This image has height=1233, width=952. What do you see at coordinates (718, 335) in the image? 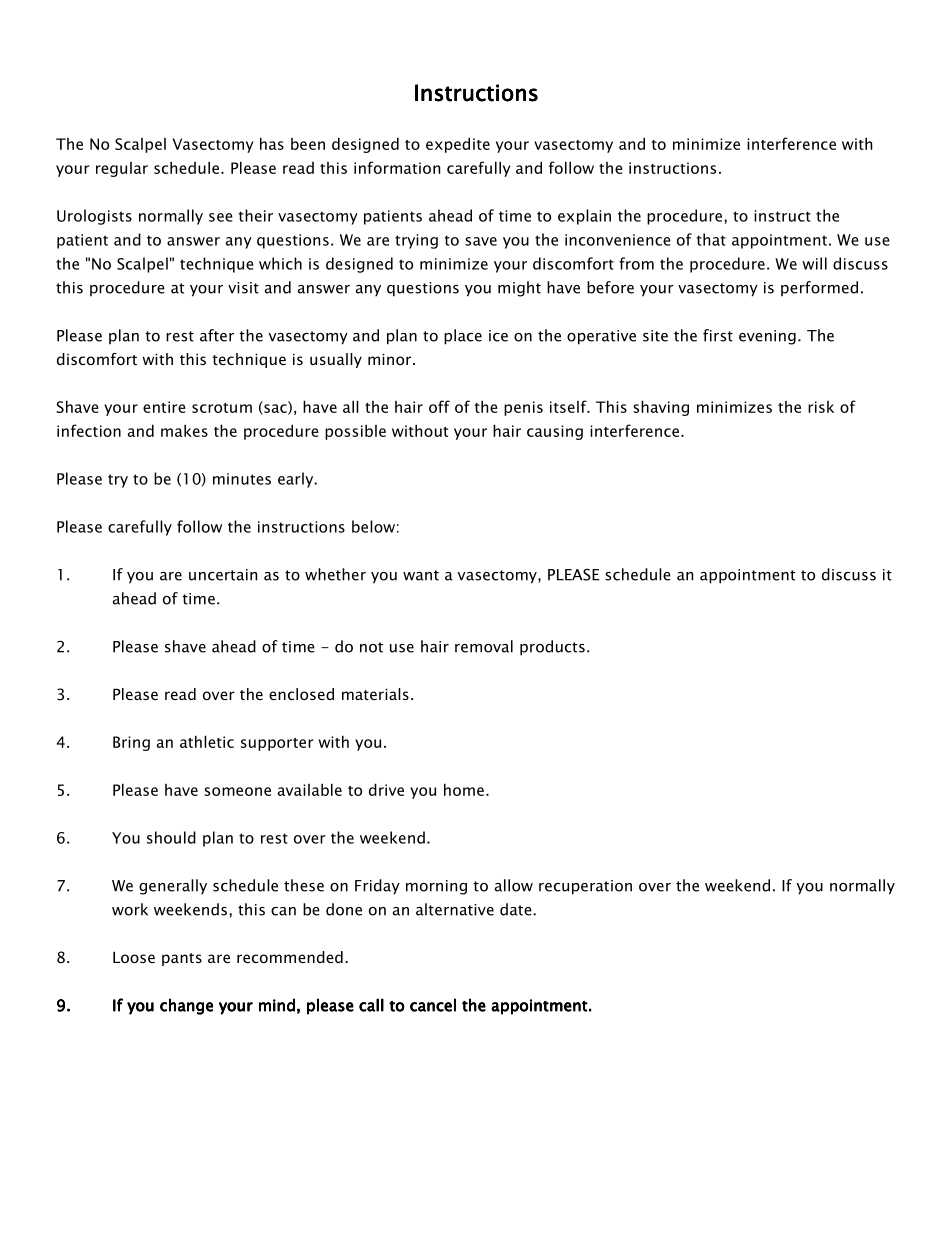
I see `first` at bounding box center [718, 335].
